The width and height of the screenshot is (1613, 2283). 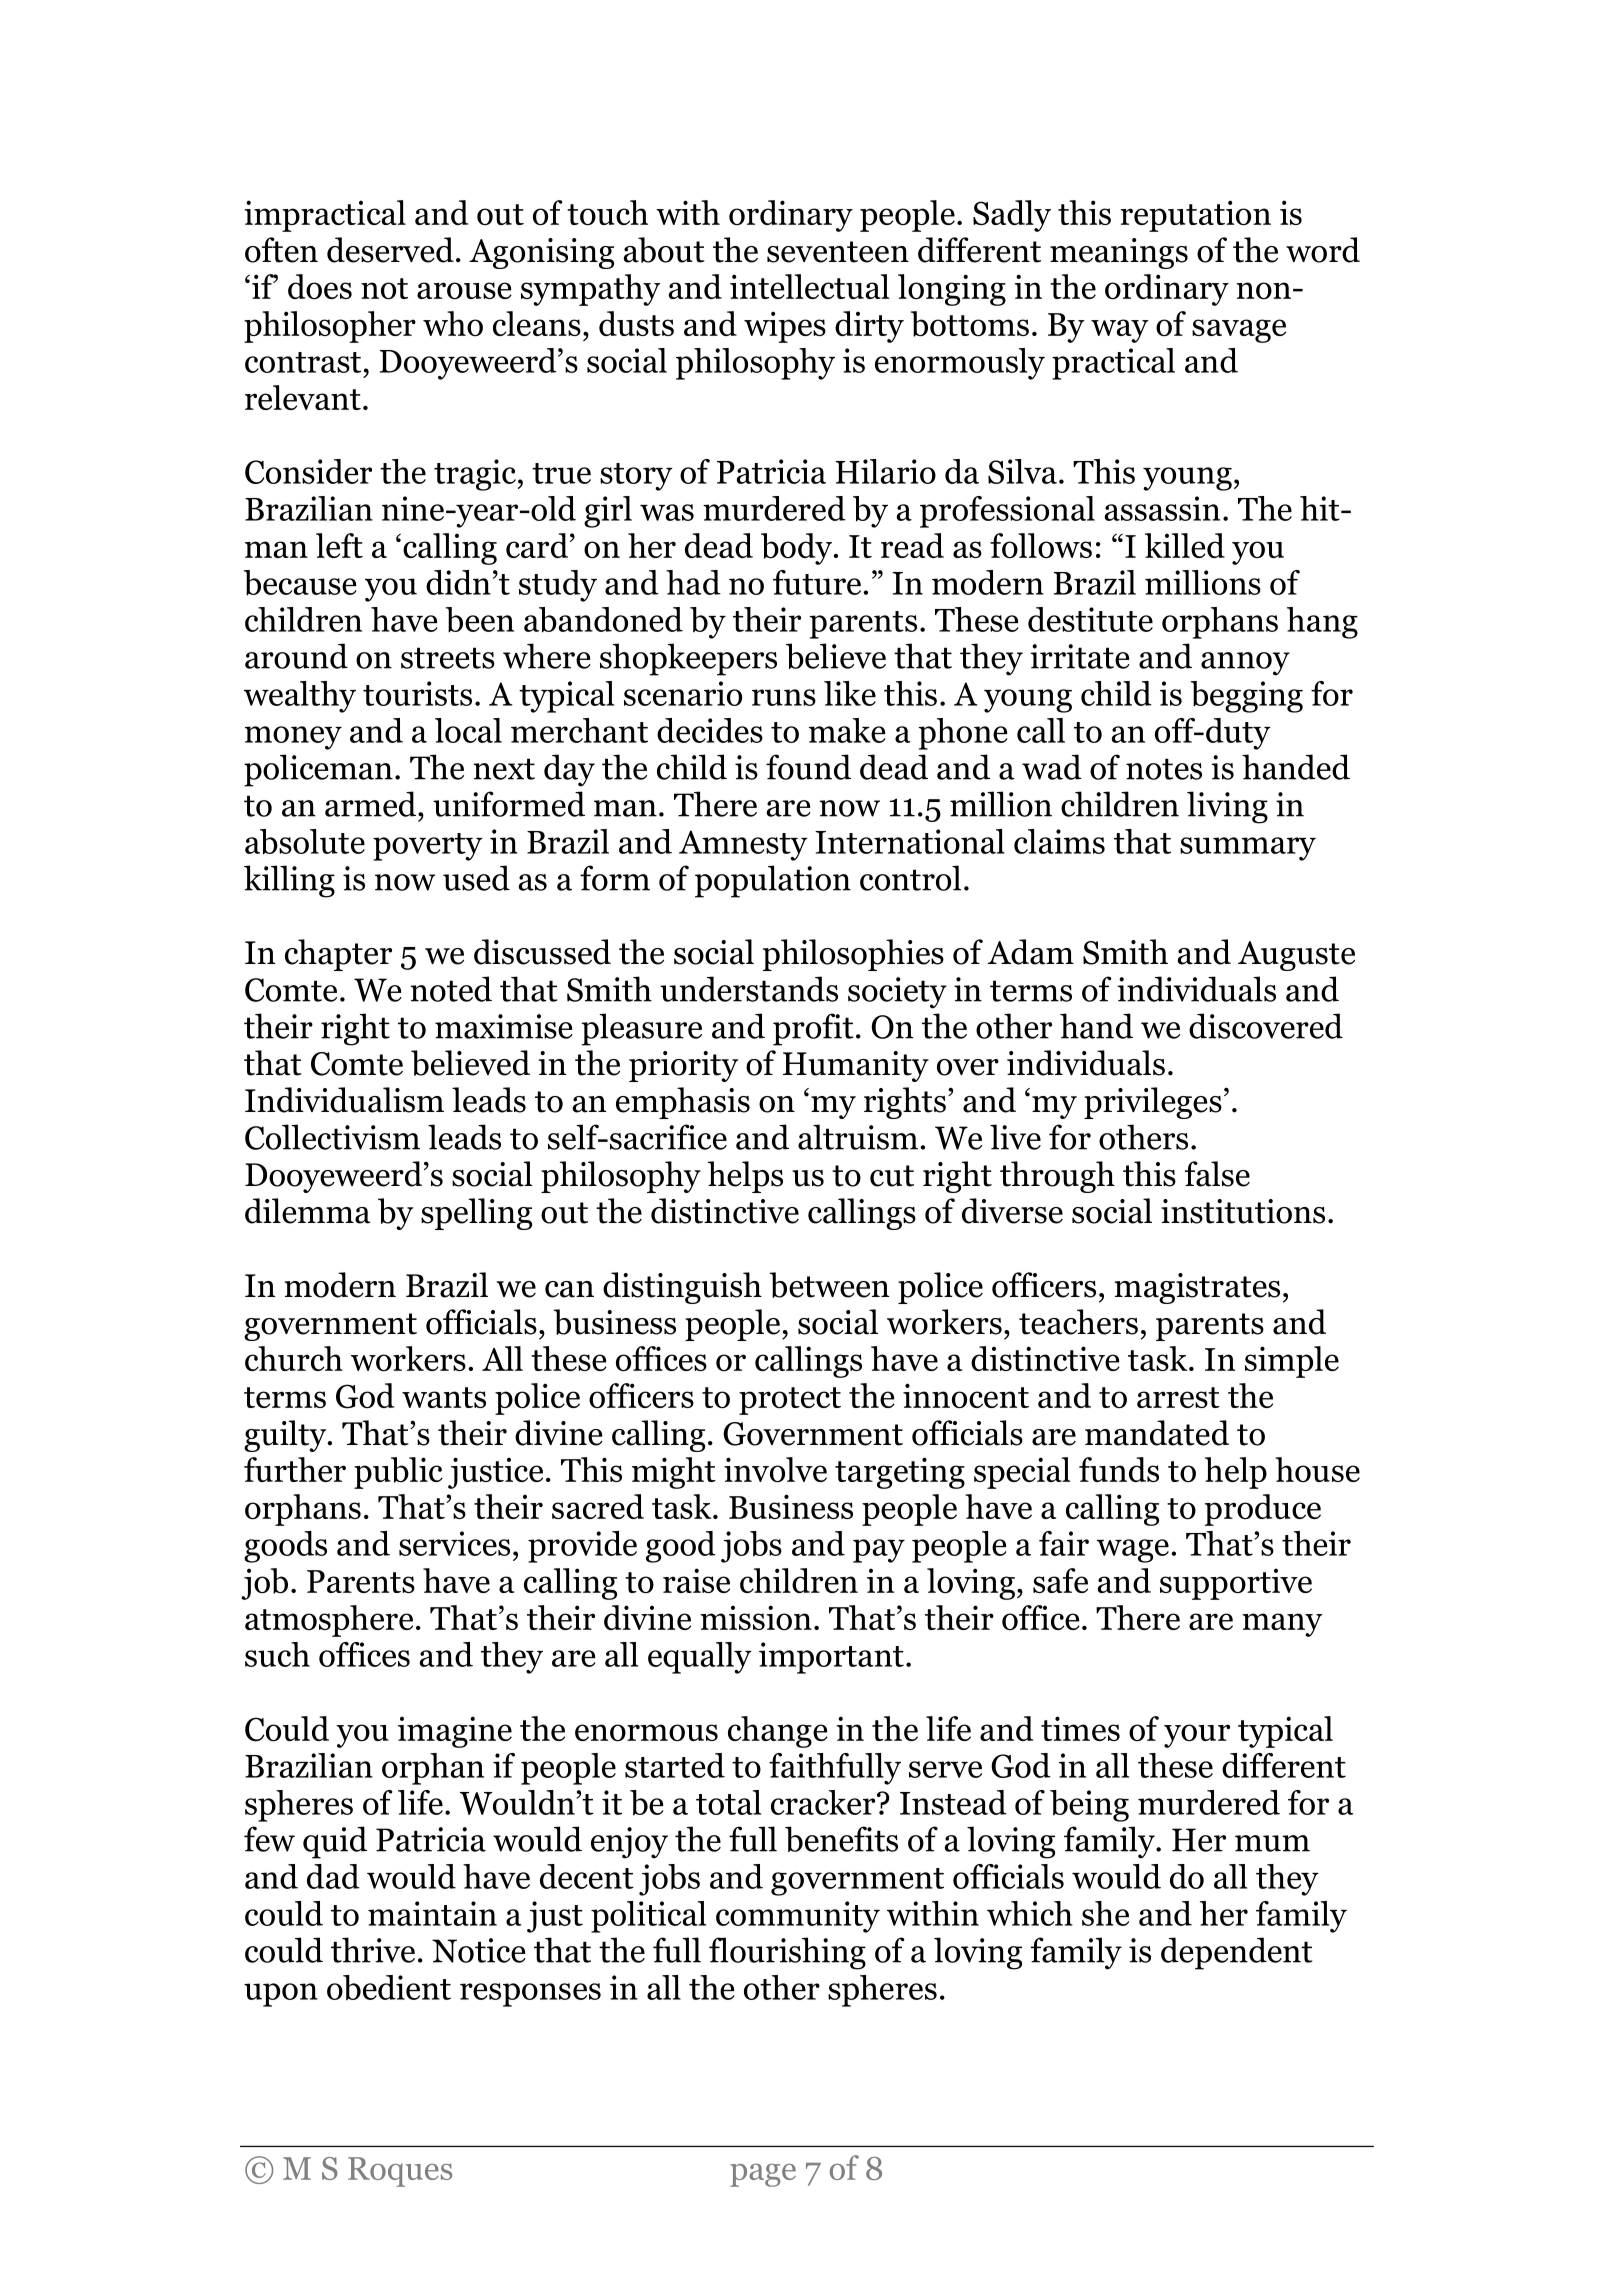 What do you see at coordinates (1195, 216) in the screenshot?
I see `reputation` at bounding box center [1195, 216].
